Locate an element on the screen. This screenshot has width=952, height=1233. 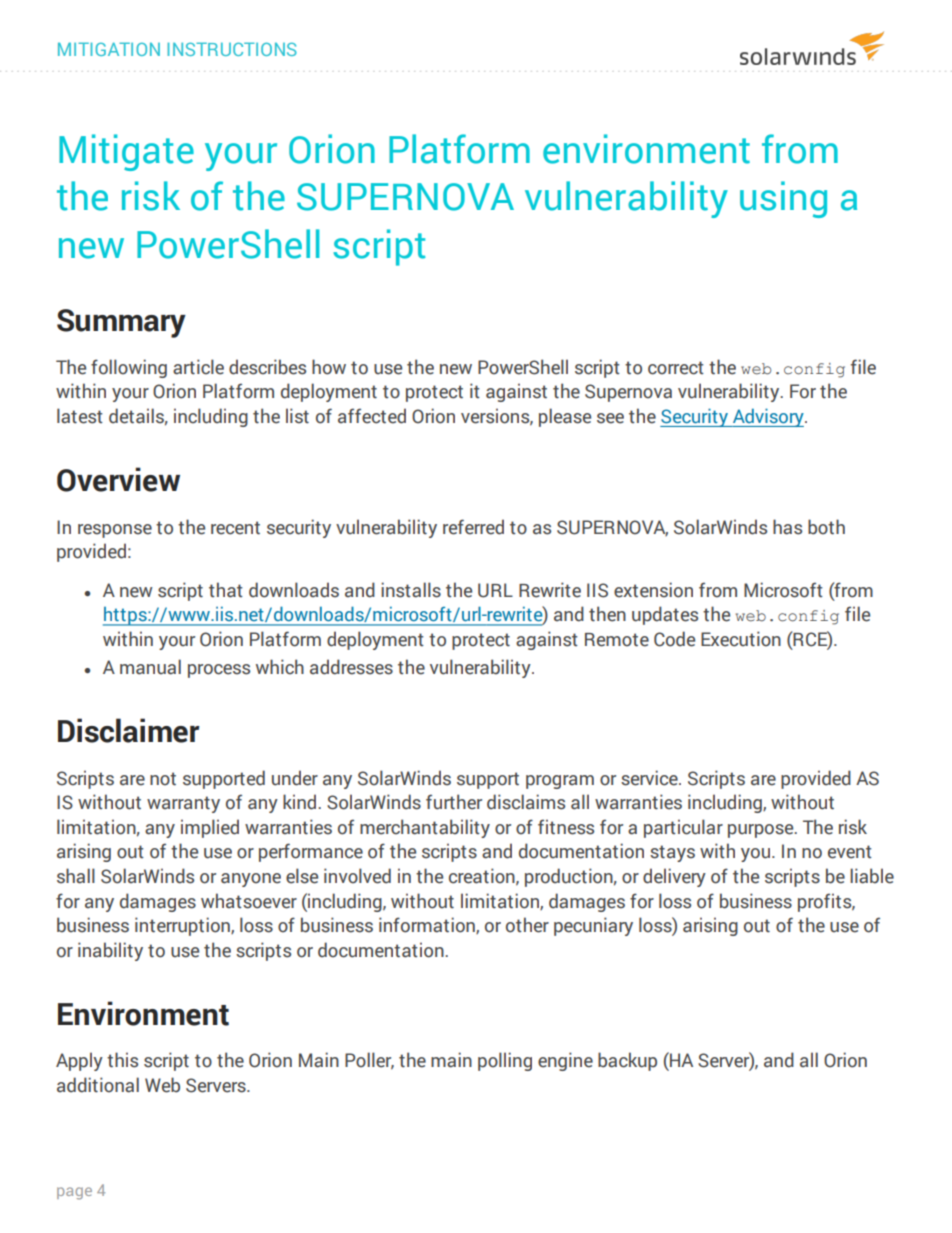
polling is located at coordinates (505, 1061).
